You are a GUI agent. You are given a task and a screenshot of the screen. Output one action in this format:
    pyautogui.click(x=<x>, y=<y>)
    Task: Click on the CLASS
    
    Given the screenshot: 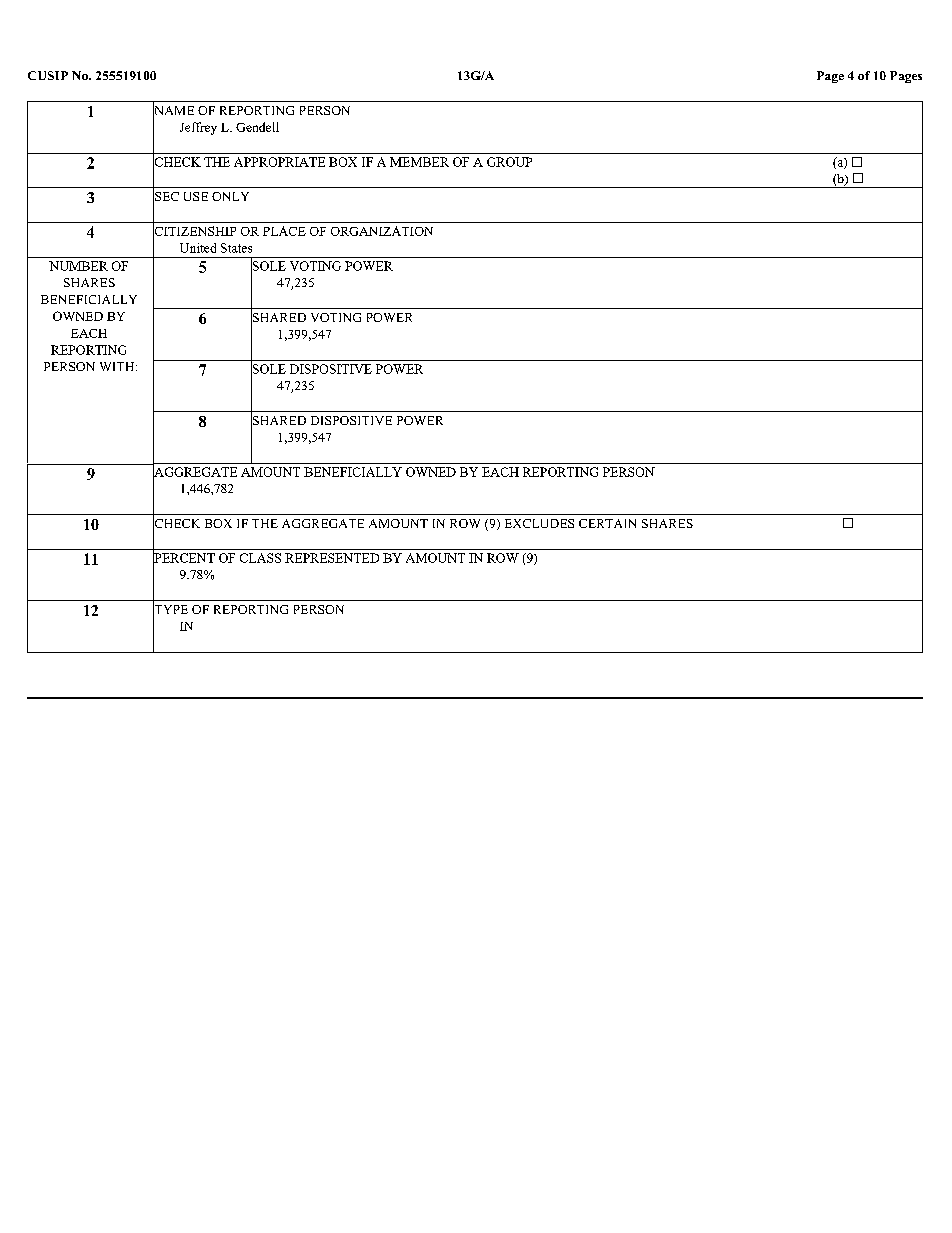 What is the action you would take?
    pyautogui.click(x=260, y=558)
